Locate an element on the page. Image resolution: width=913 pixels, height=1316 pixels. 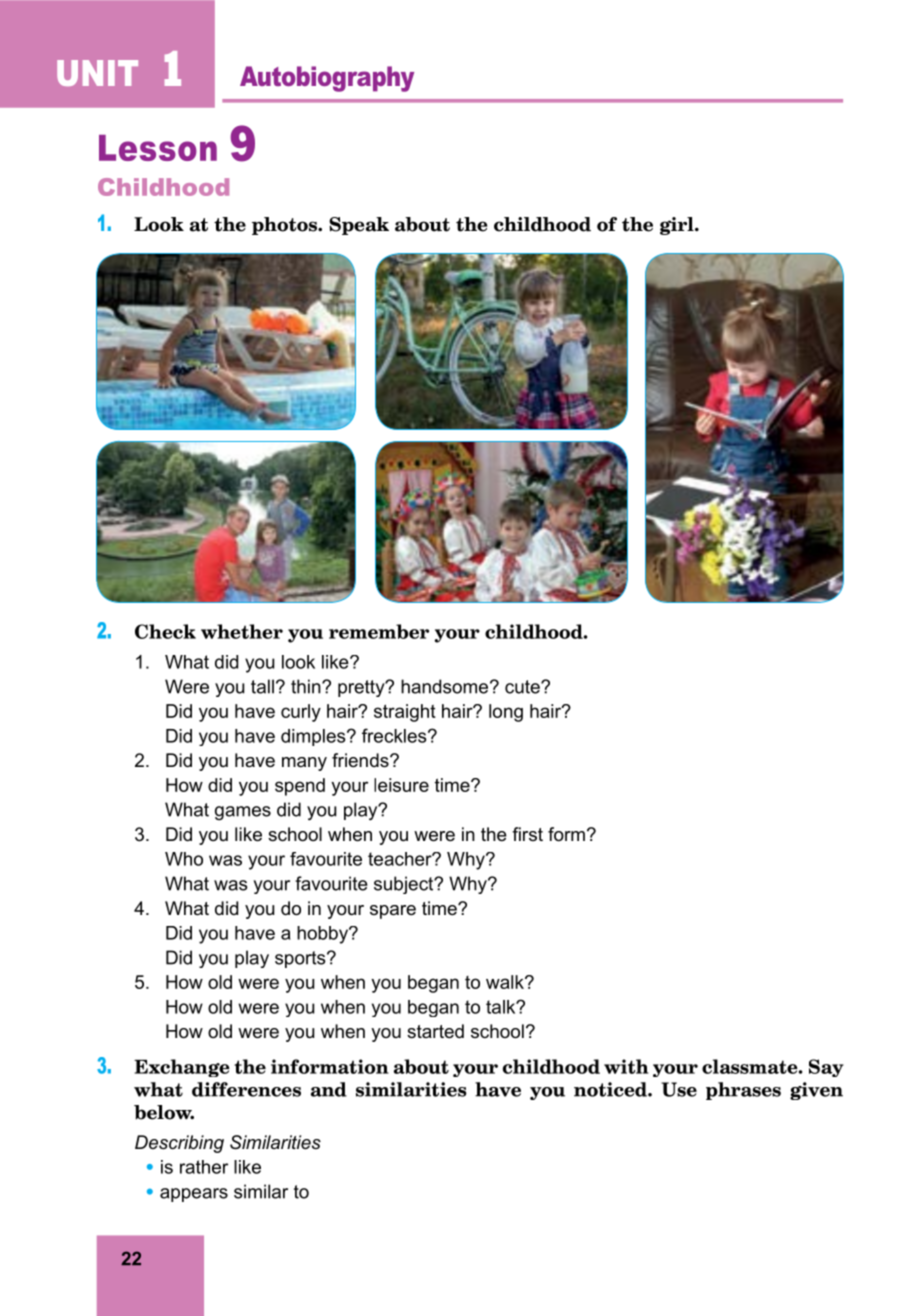
cute is located at coordinates (523, 687).
